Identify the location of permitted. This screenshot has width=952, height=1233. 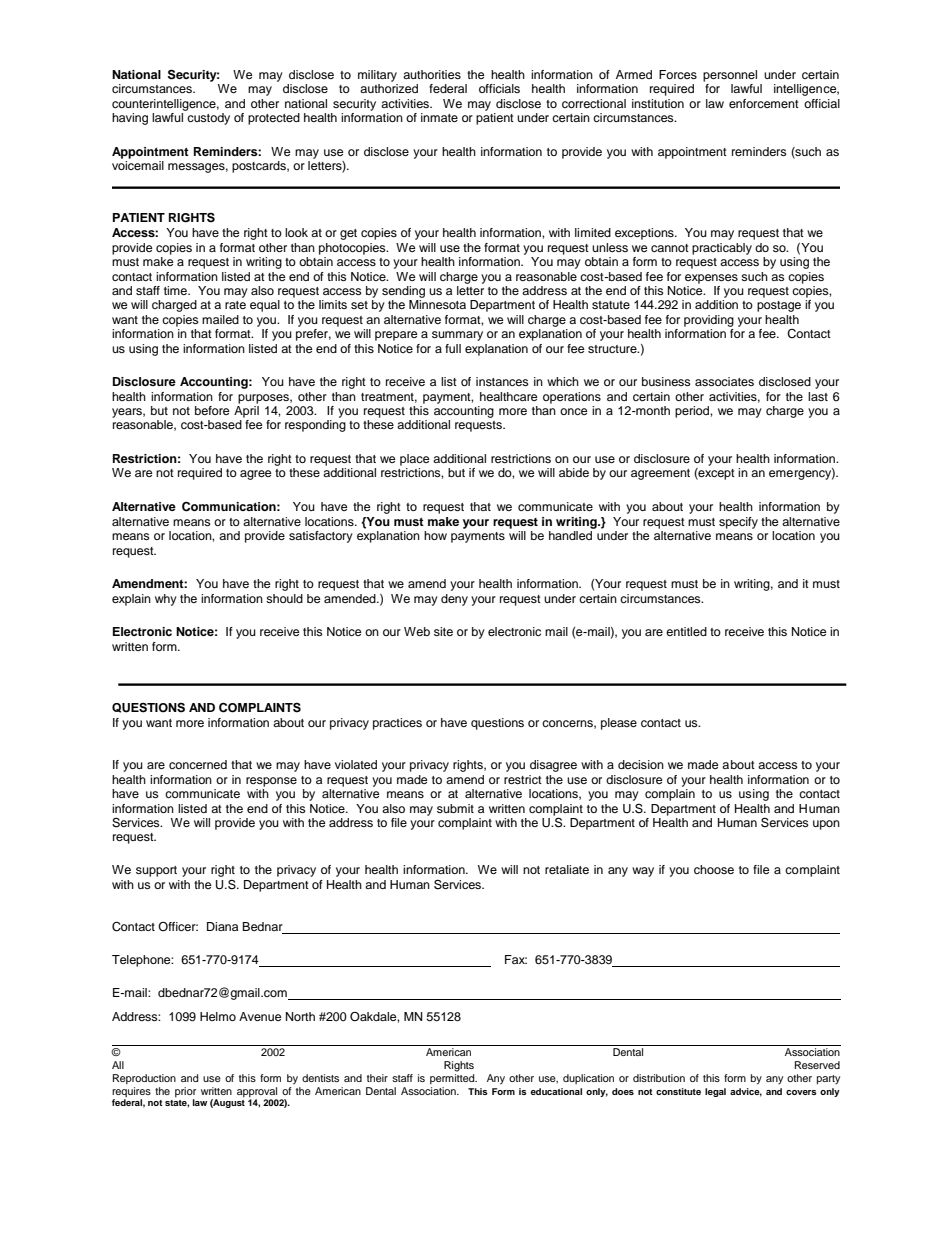
(453, 1079).
